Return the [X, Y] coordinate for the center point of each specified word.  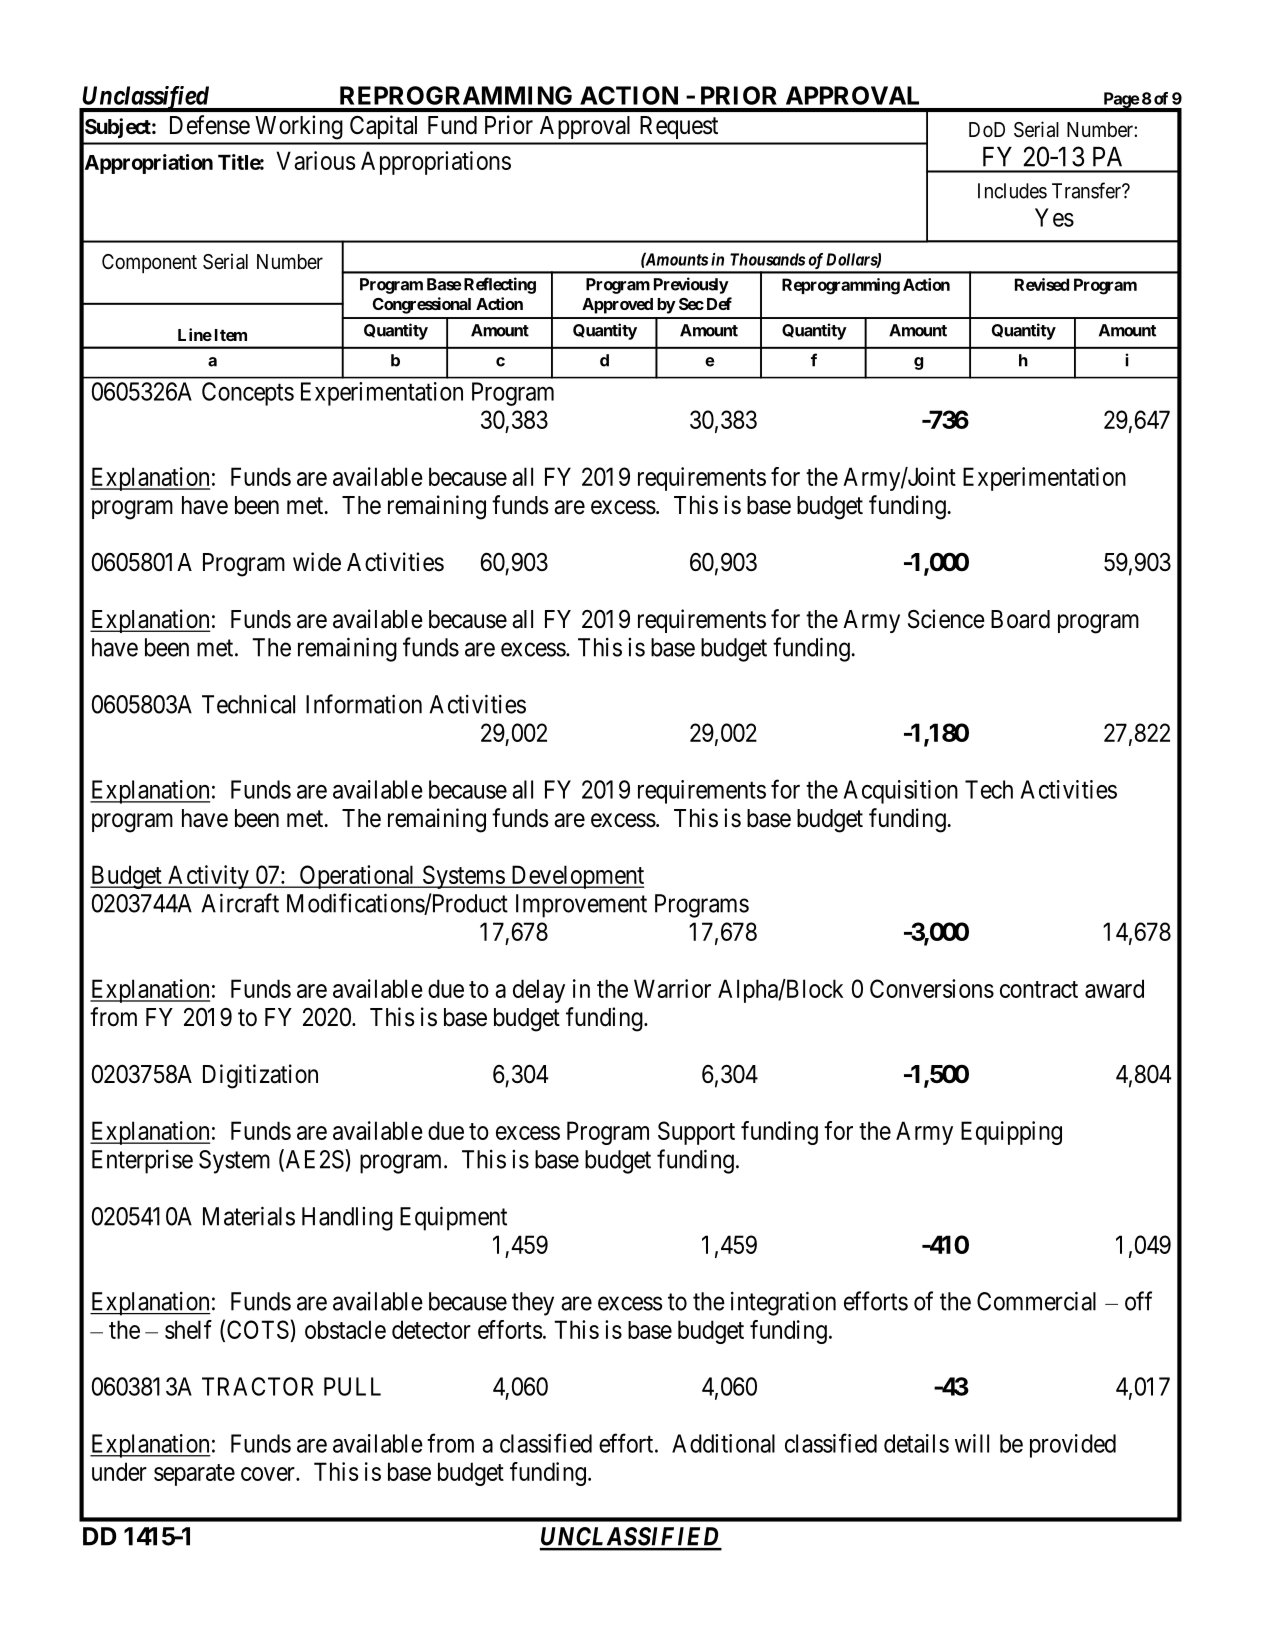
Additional [723, 1443]
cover [269, 1474]
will [972, 1443]
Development [576, 877]
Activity [208, 877]
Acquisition [901, 792]
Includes [1012, 191]
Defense [210, 125]
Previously [691, 285]
